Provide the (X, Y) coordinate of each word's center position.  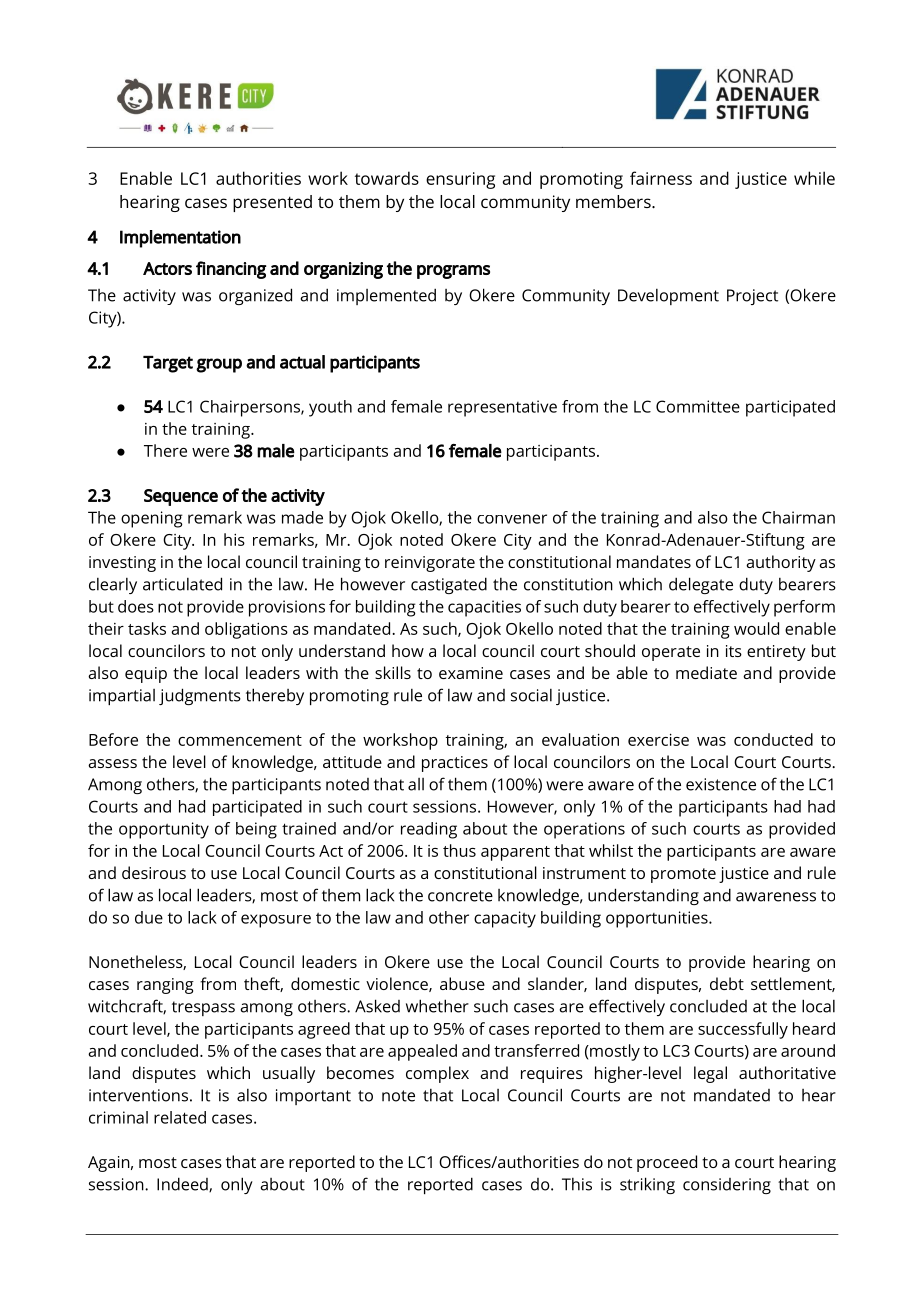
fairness (661, 178)
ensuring (460, 180)
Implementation (180, 239)
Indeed (183, 1184)
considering (727, 1186)
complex (437, 1074)
